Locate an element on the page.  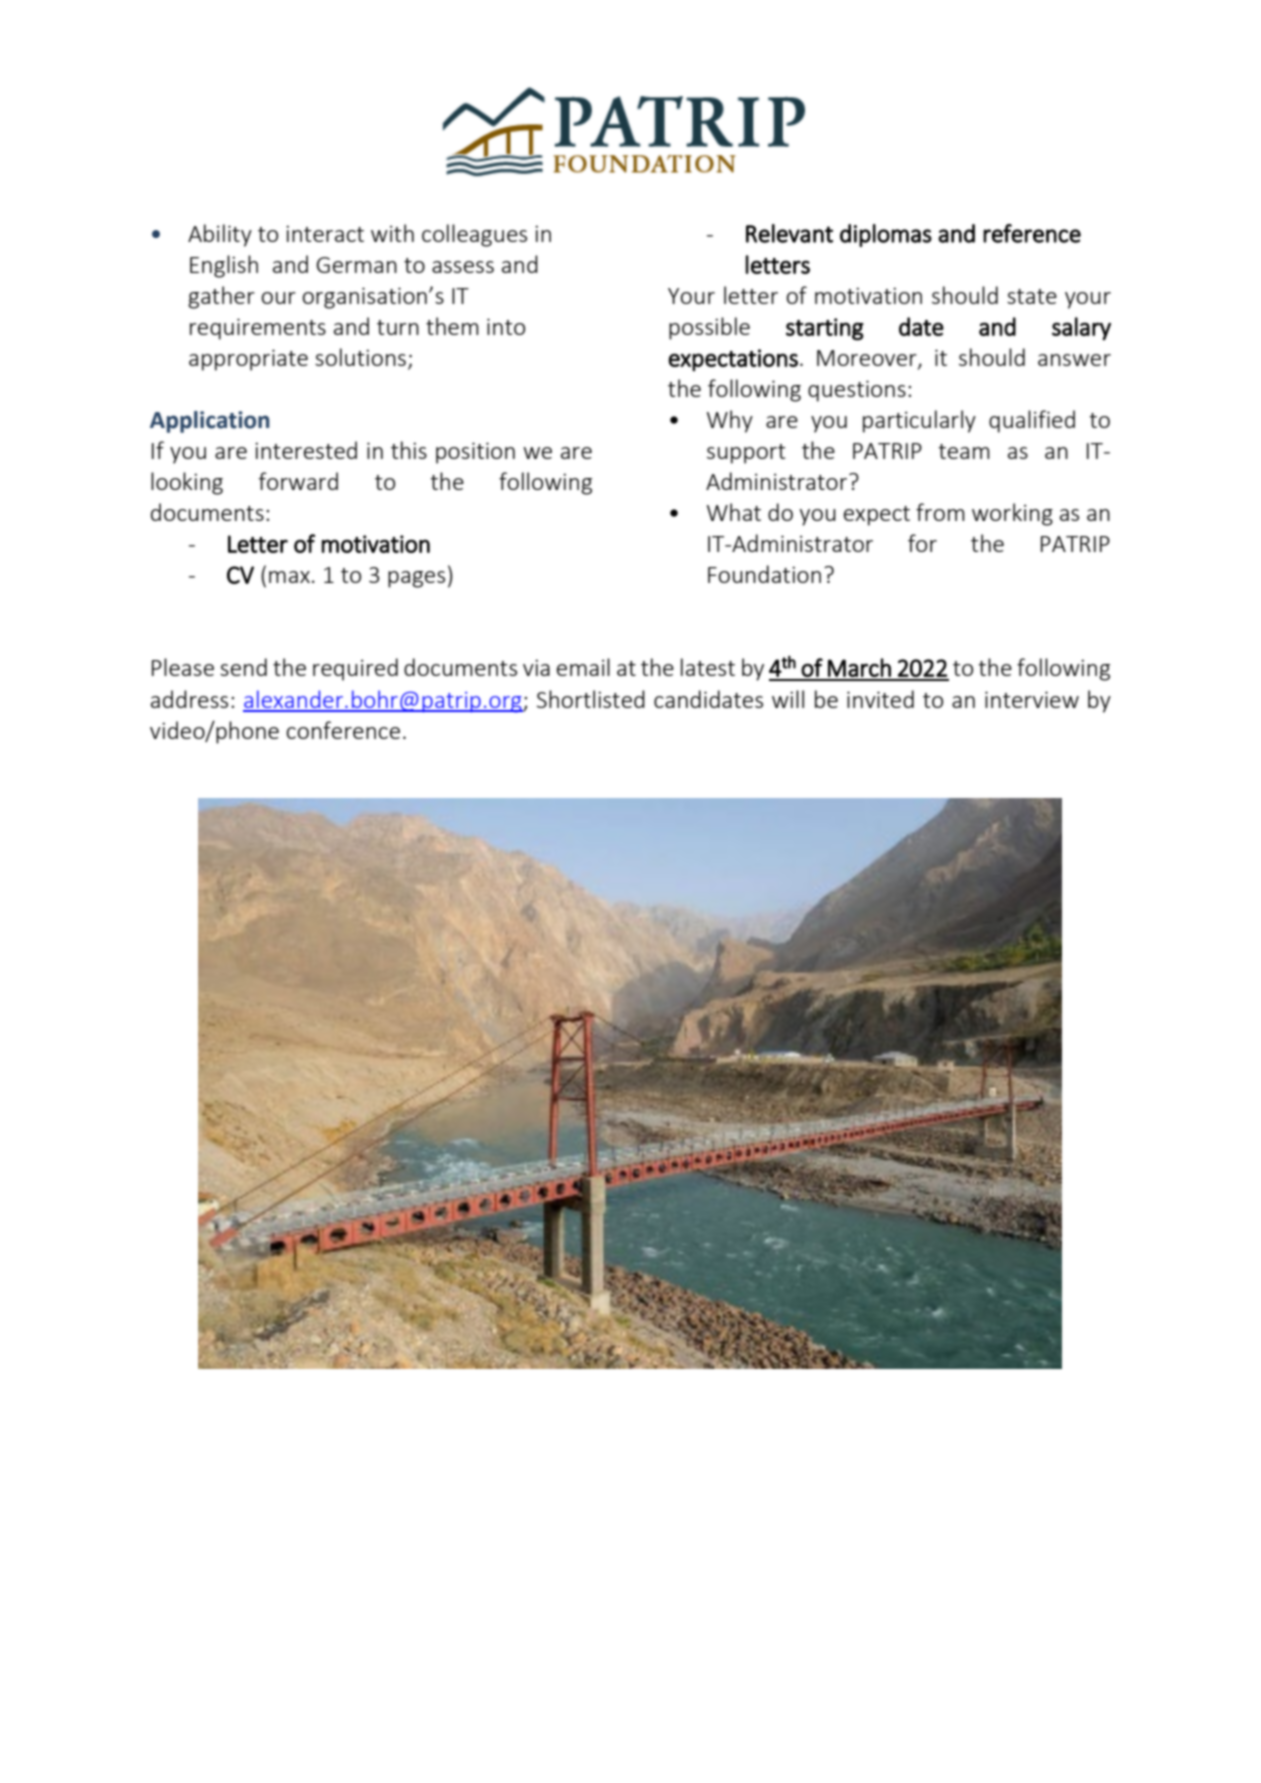
Why is located at coordinates (730, 421).
